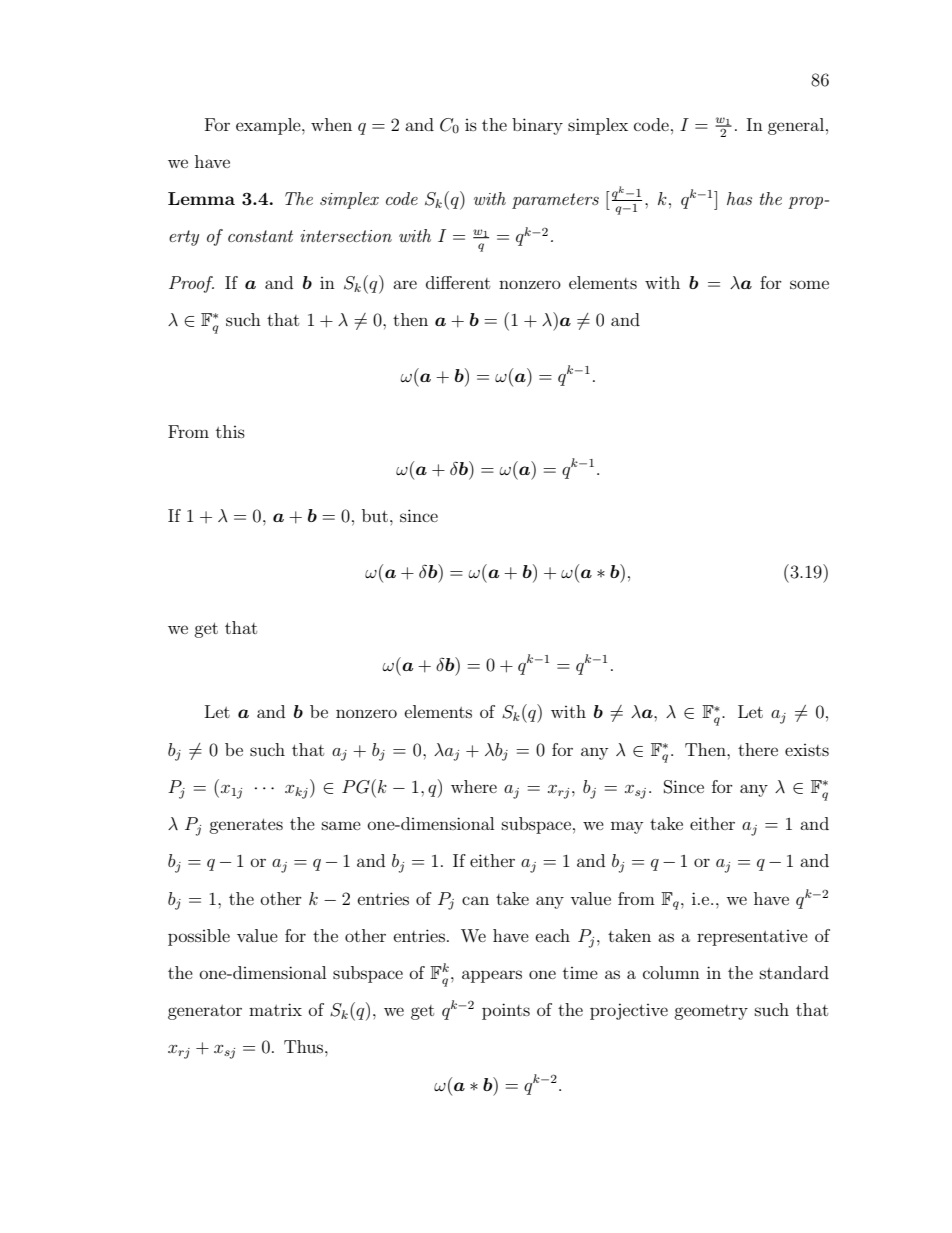 The height and width of the screenshot is (1233, 952). What do you see at coordinates (537, 126) in the screenshot?
I see `binary` at bounding box center [537, 126].
